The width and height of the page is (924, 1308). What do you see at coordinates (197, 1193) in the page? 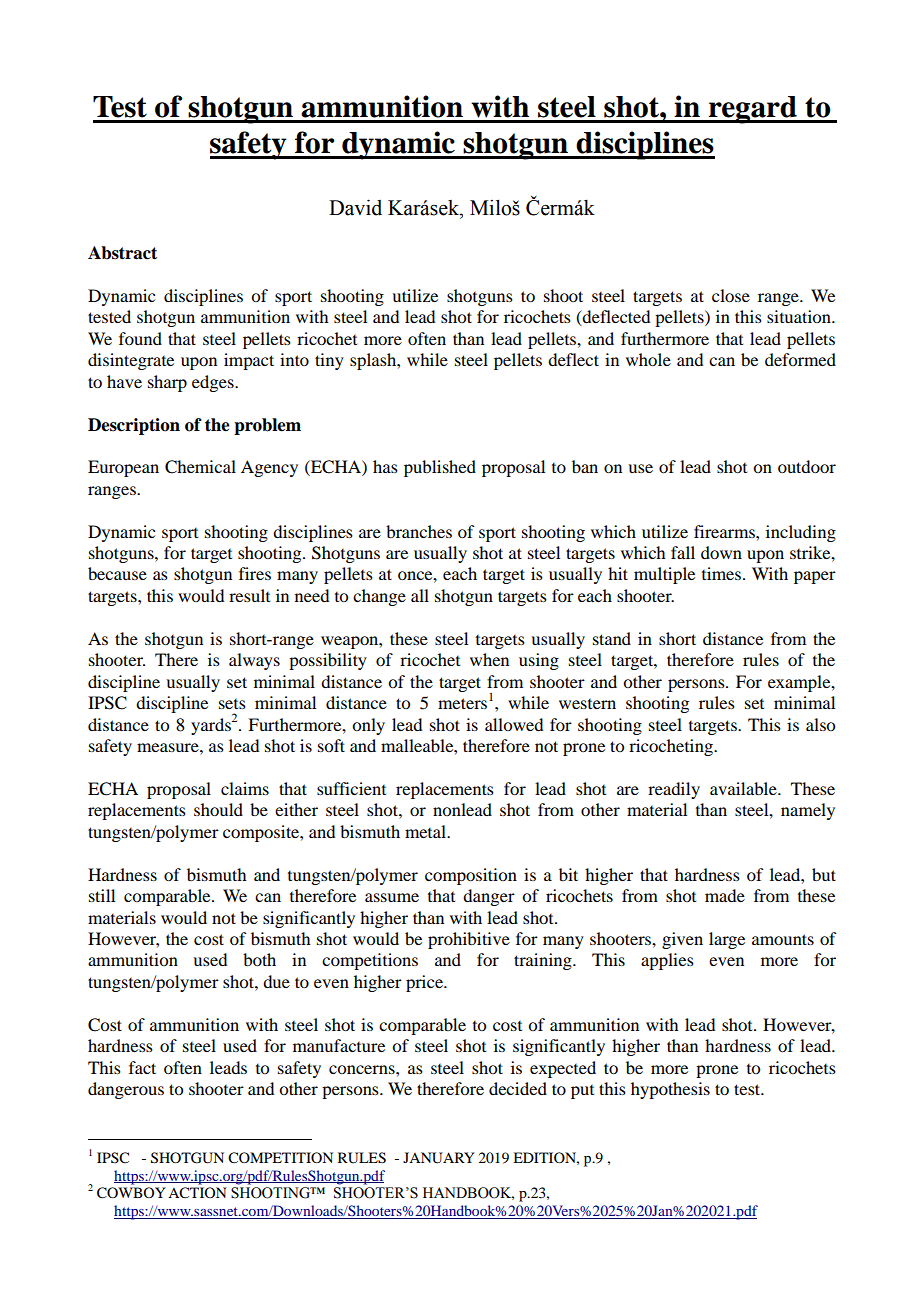
I see `ACTION` at bounding box center [197, 1193].
